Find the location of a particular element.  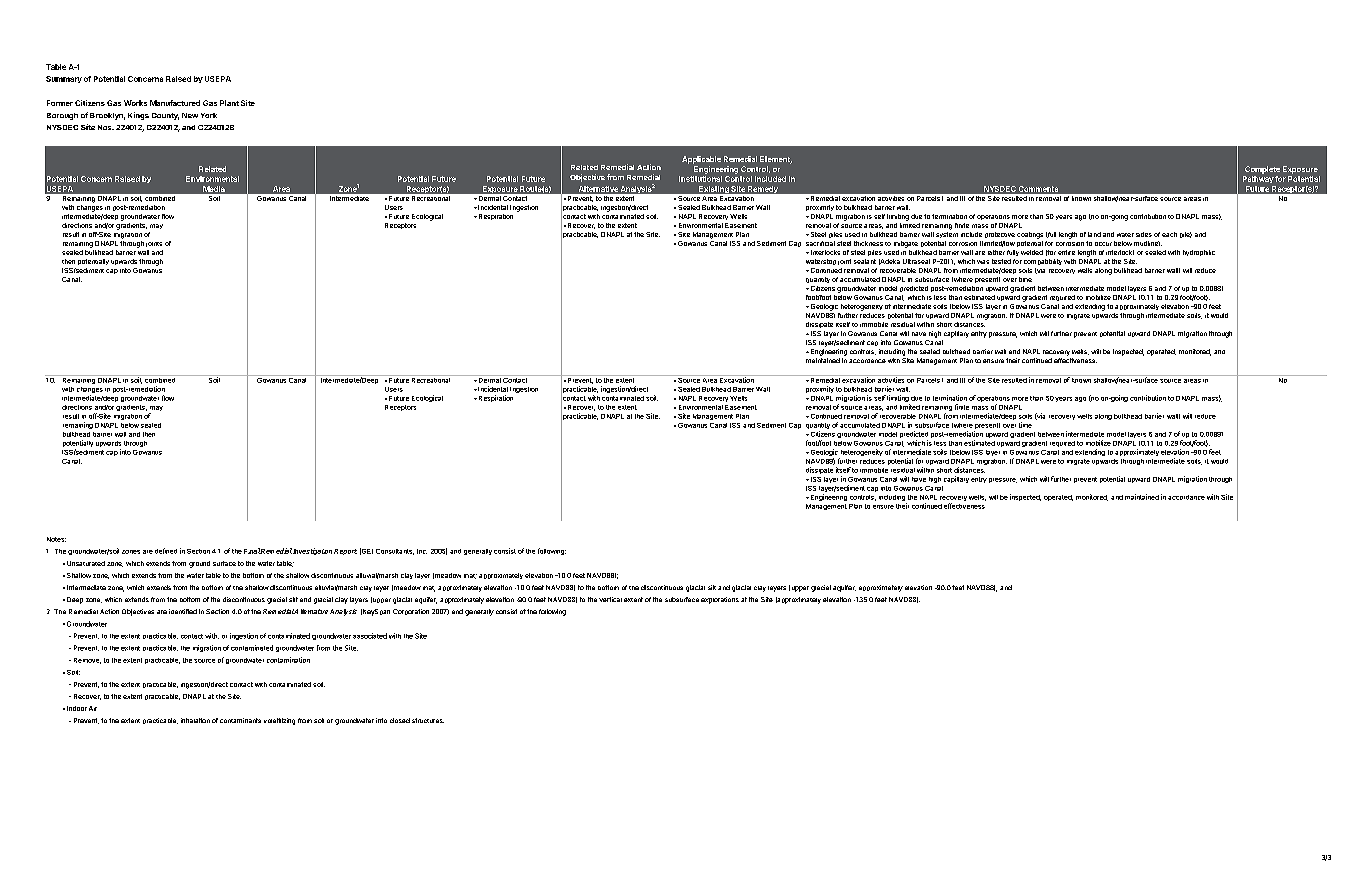

compatibility is located at coordinates (1043, 262).
